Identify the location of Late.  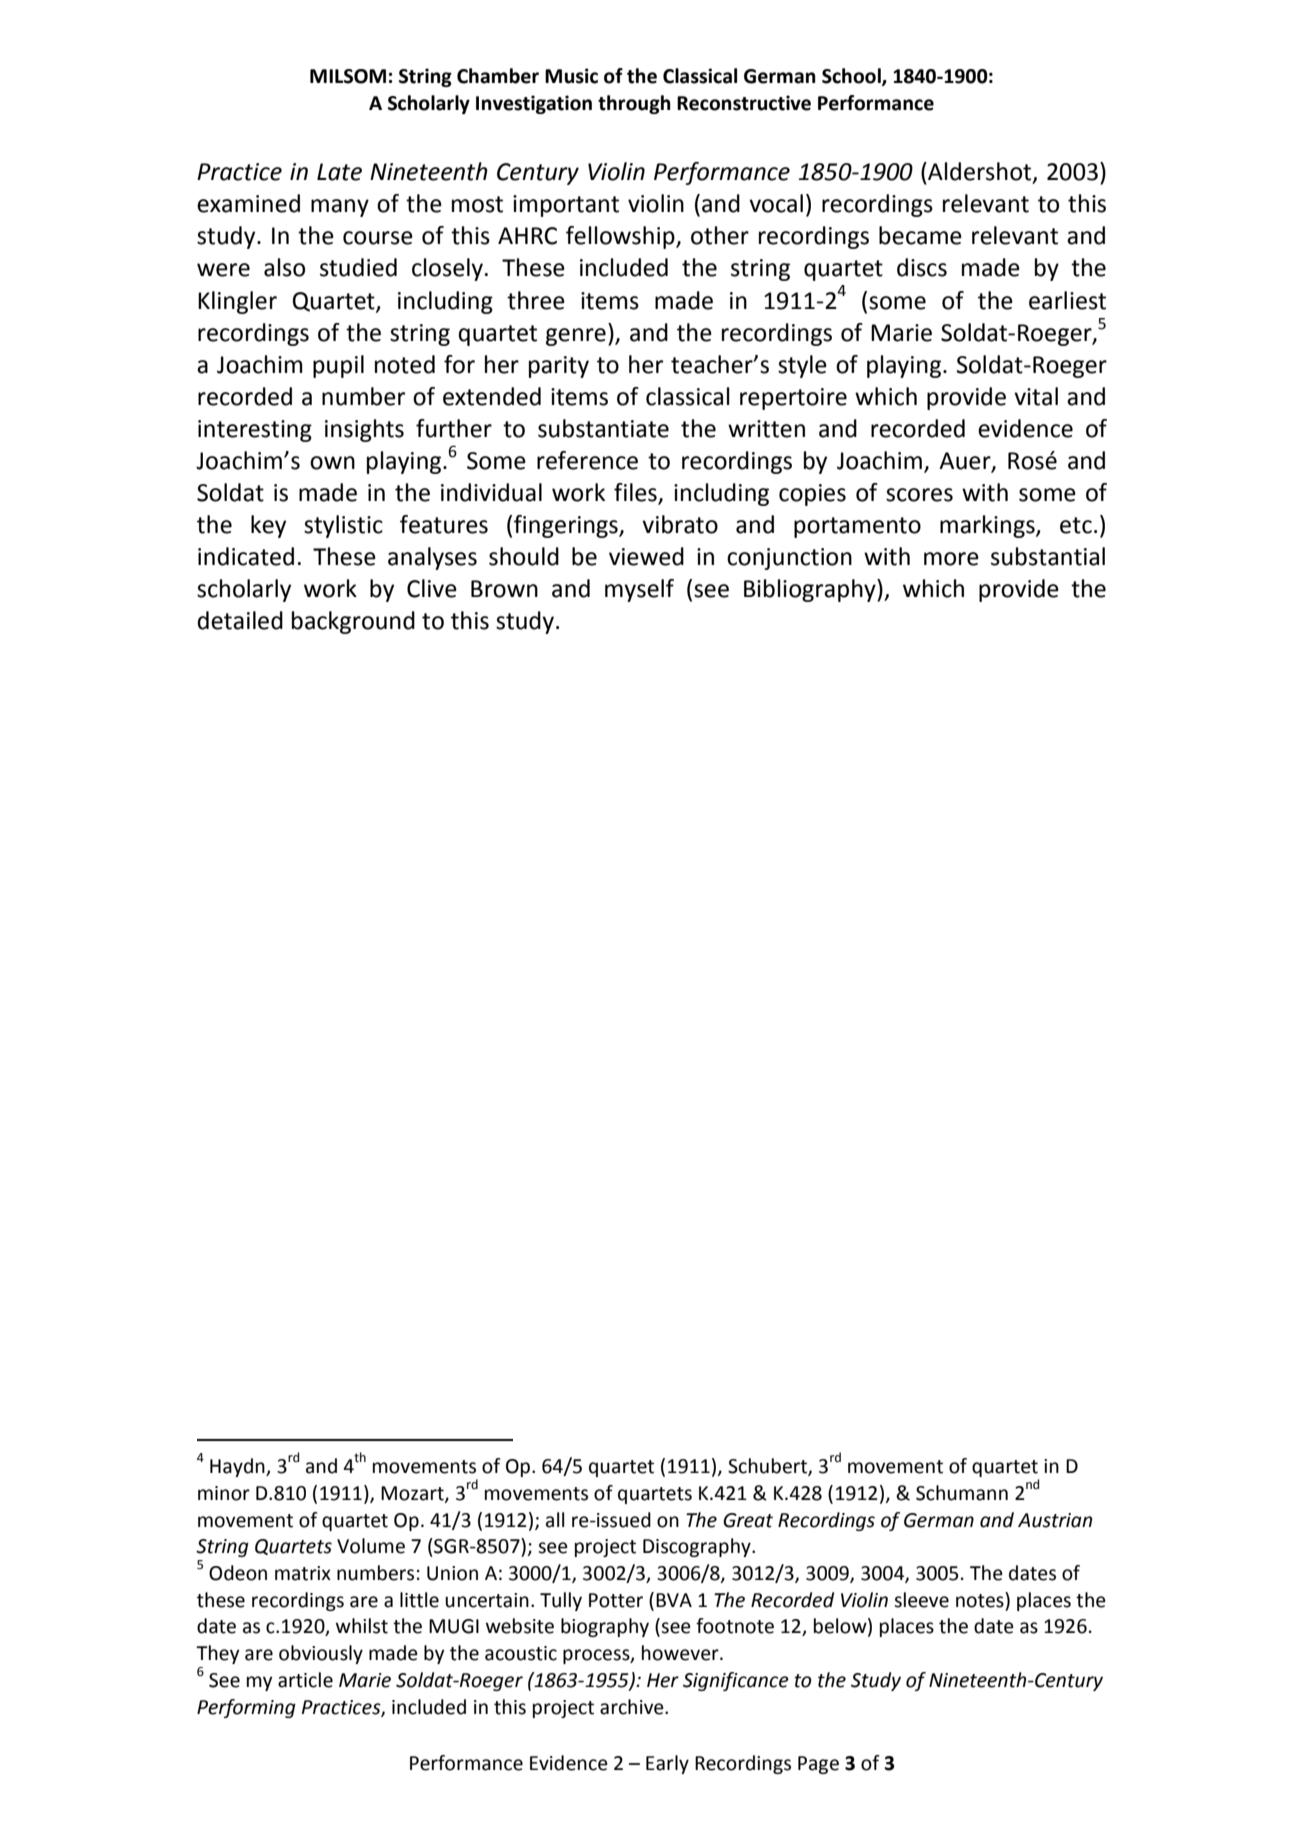
(339, 172).
